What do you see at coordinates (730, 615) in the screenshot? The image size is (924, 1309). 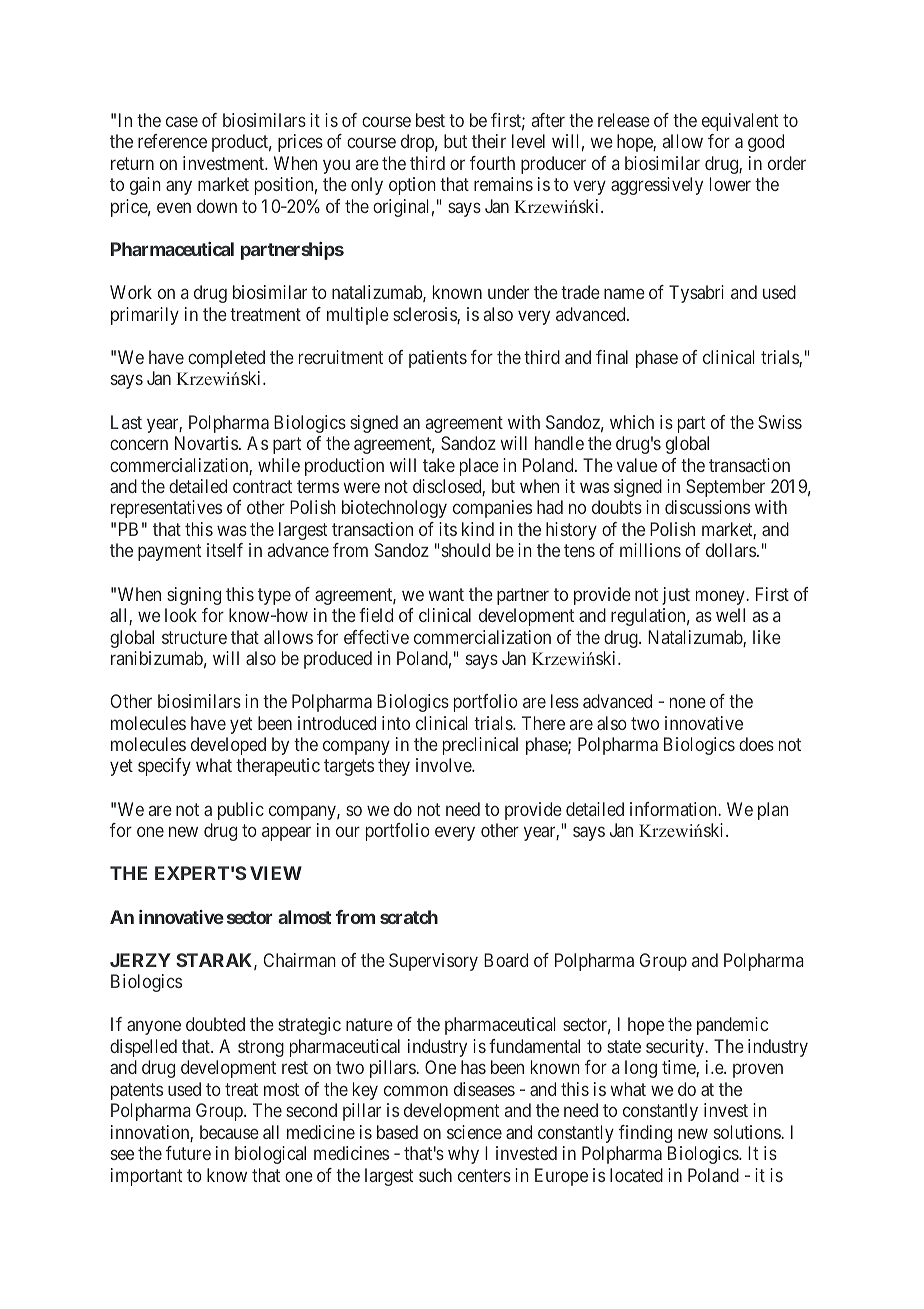 I see `well` at bounding box center [730, 615].
